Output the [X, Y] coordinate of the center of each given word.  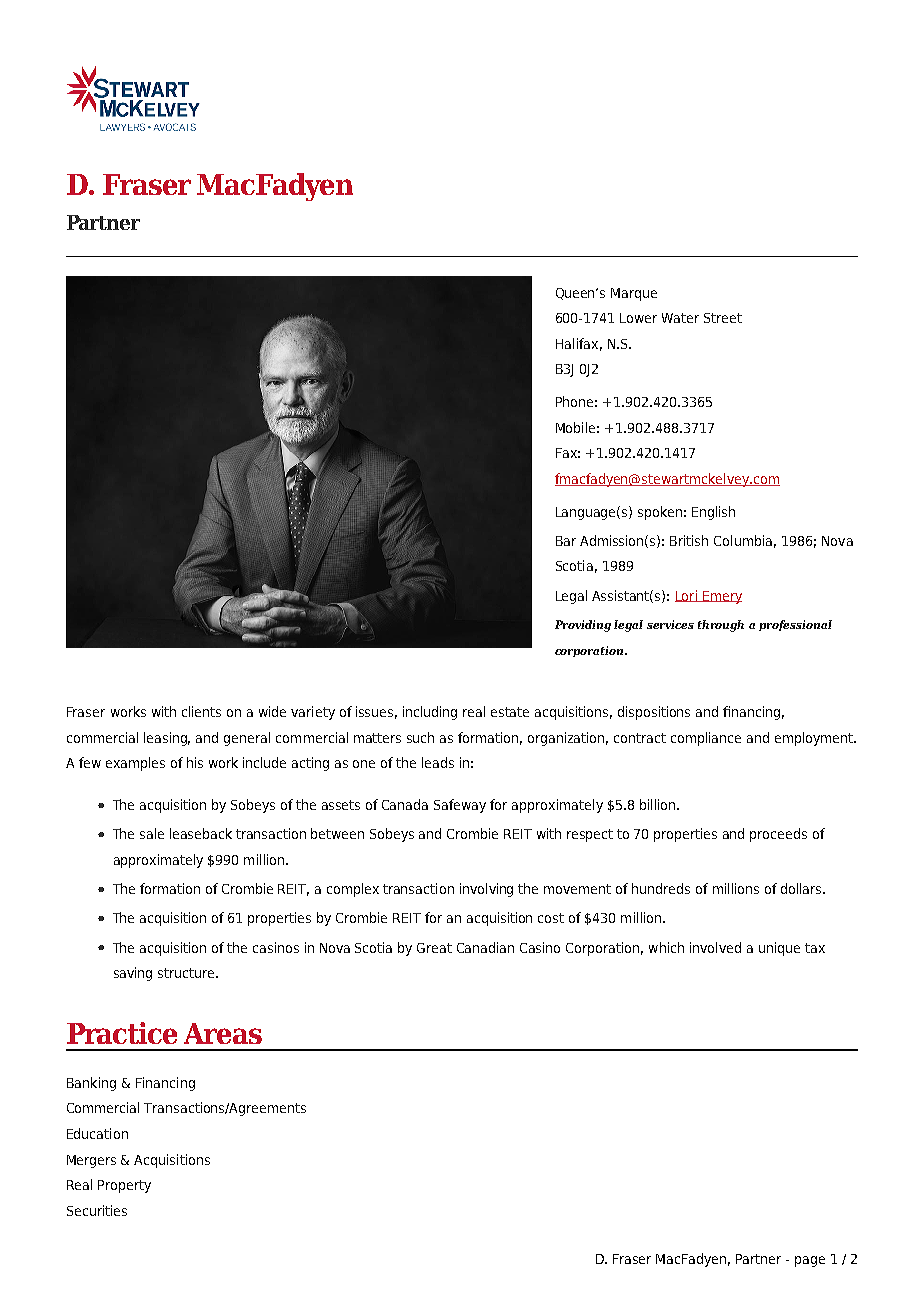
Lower [638, 318]
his [195, 762]
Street [723, 318]
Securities [97, 1210]
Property [124, 1186]
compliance [706, 739]
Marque [634, 294]
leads [438, 762]
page [810, 1261]
